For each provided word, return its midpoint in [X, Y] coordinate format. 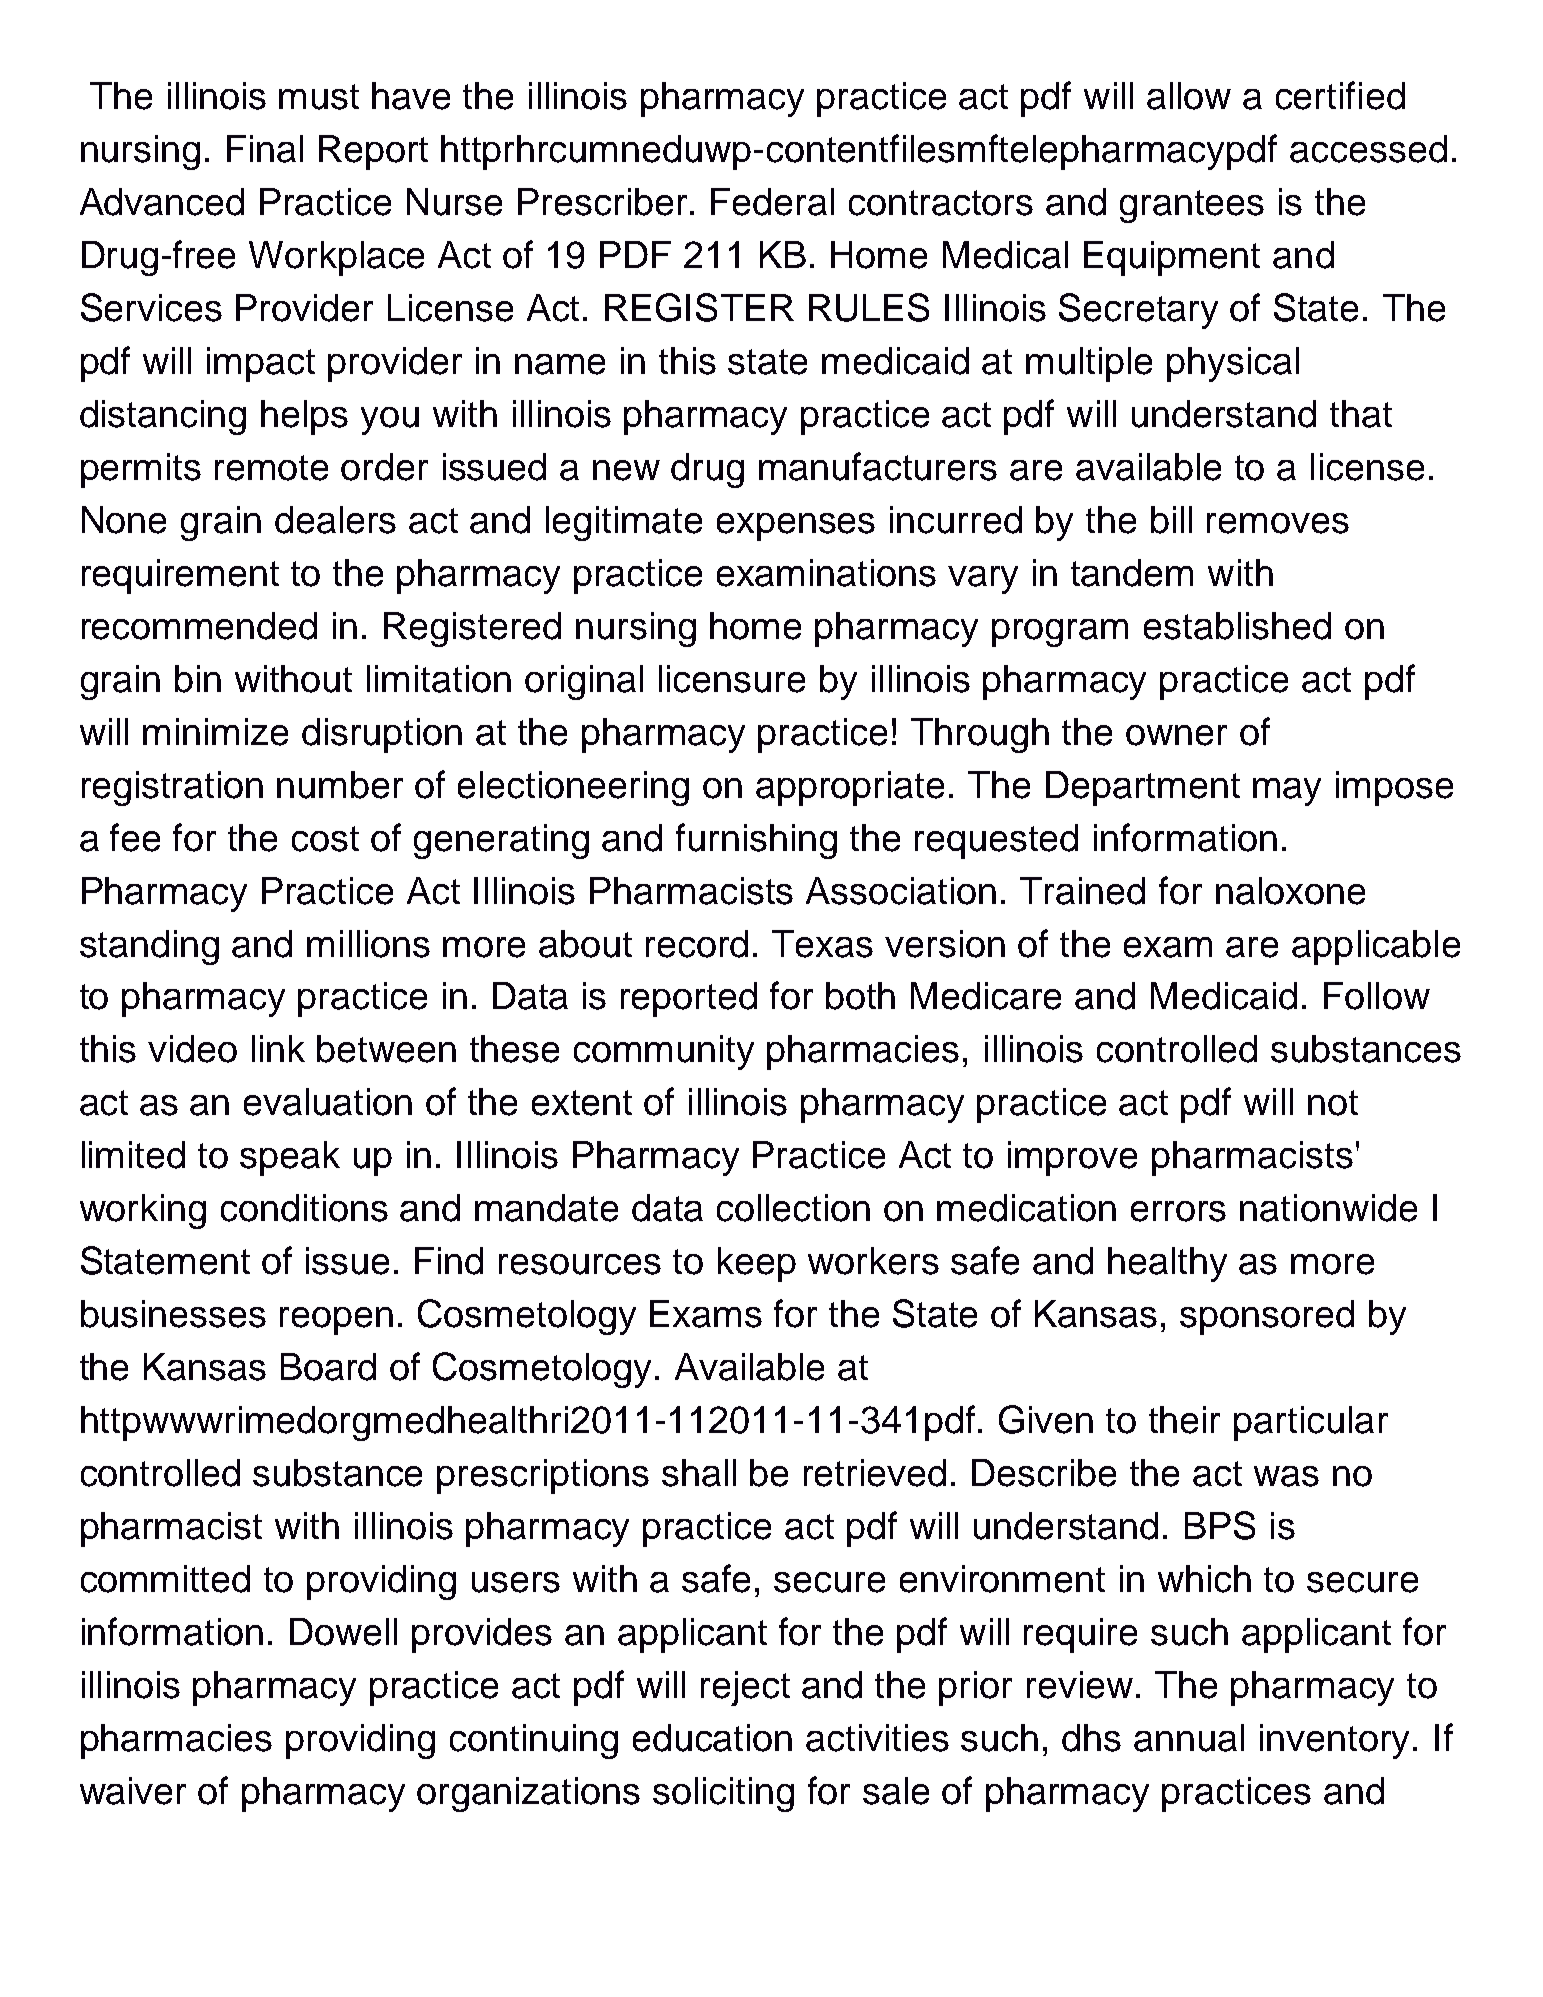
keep [757, 1264]
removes [1278, 523]
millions [368, 944]
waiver [133, 1791]
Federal [772, 202]
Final [265, 149]
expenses [796, 527]
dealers [335, 520]
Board [328, 1367]
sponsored [1267, 1317]
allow [1189, 96]
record [697, 944]
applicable [1376, 947]
